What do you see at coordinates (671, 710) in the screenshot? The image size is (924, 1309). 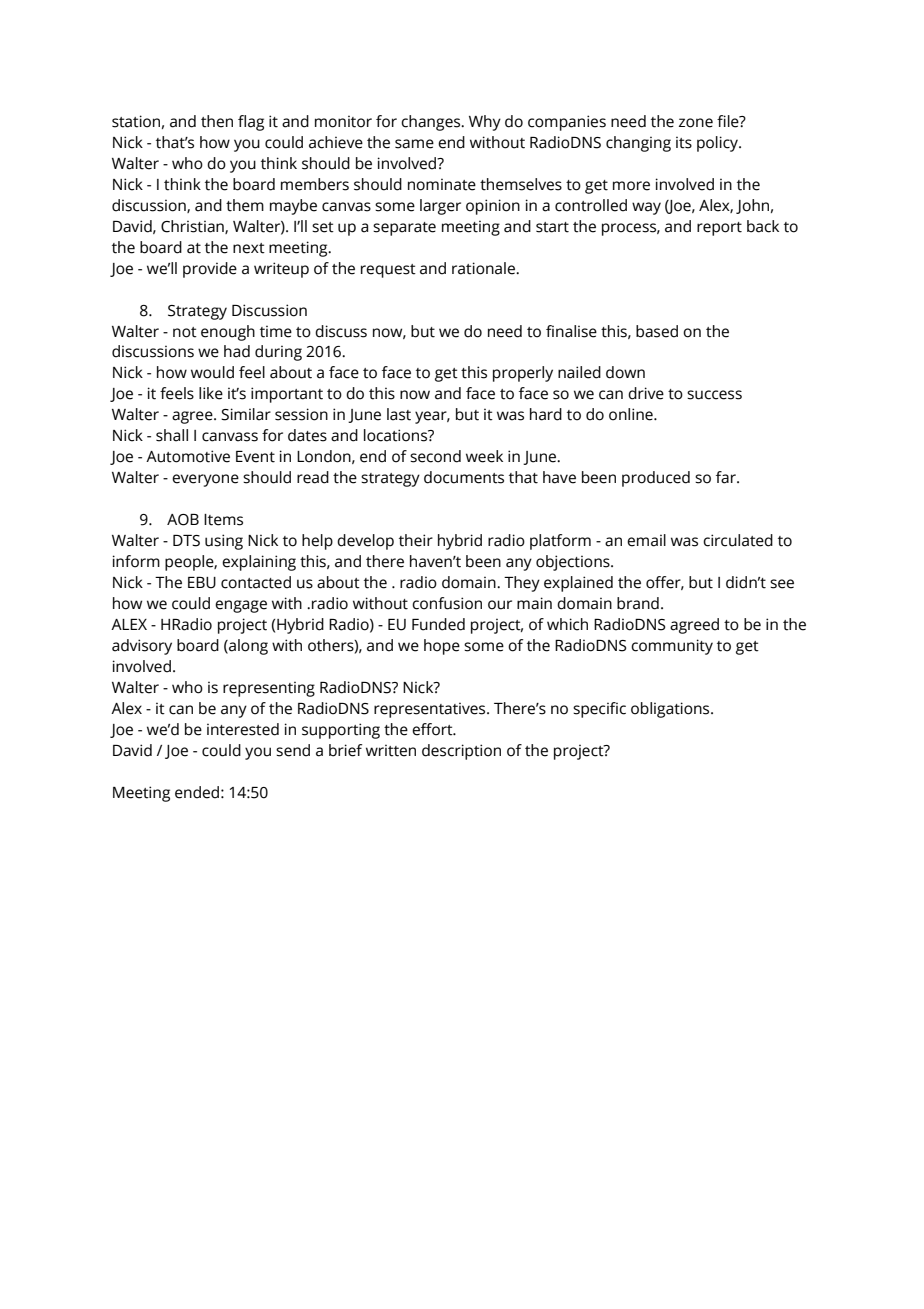 I see `obligations` at bounding box center [671, 710].
